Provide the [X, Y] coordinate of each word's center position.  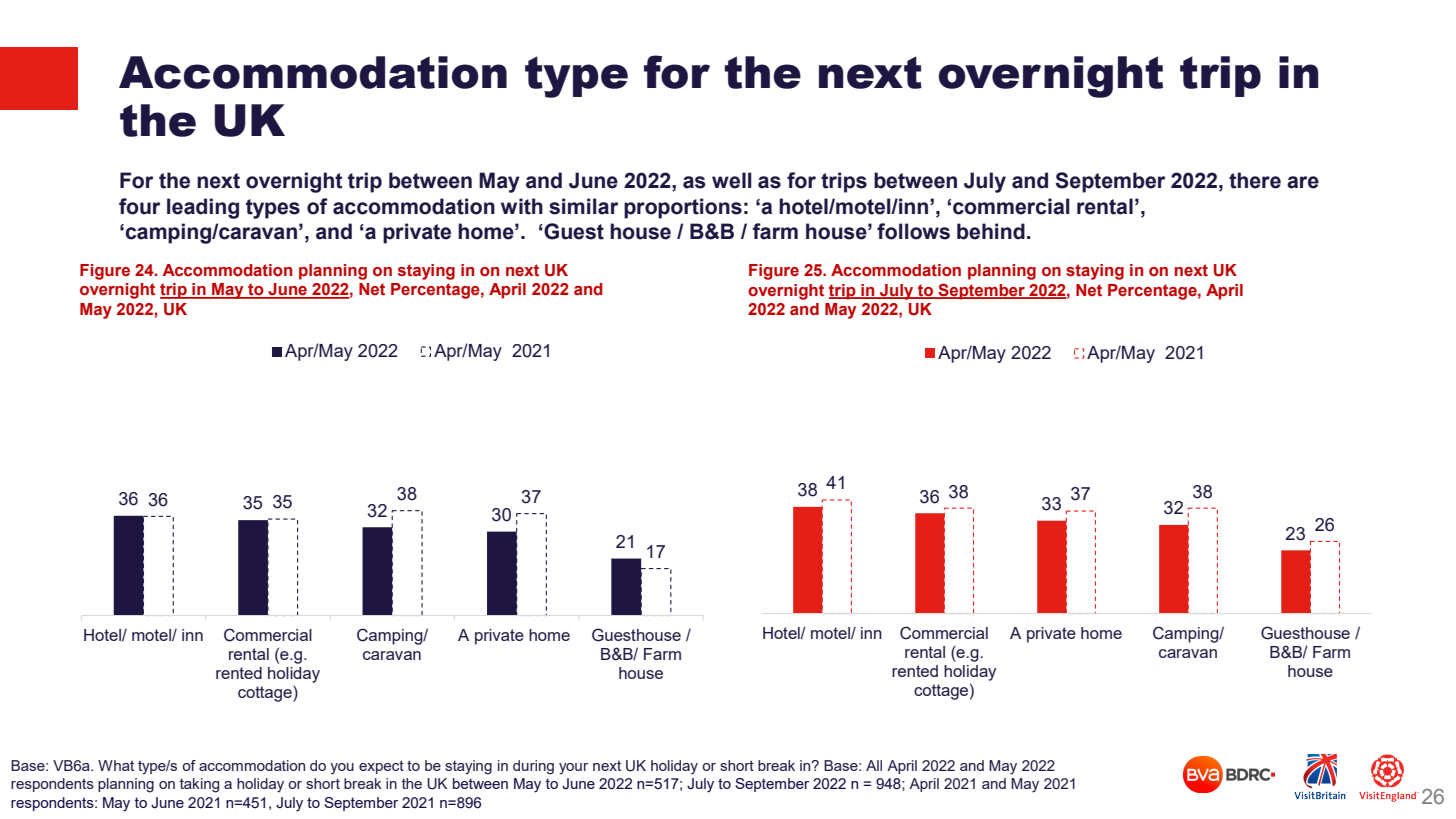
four [139, 206]
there [1255, 180]
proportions [683, 208]
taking [199, 785]
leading [203, 208]
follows [913, 231]
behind [991, 231]
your [573, 769]
